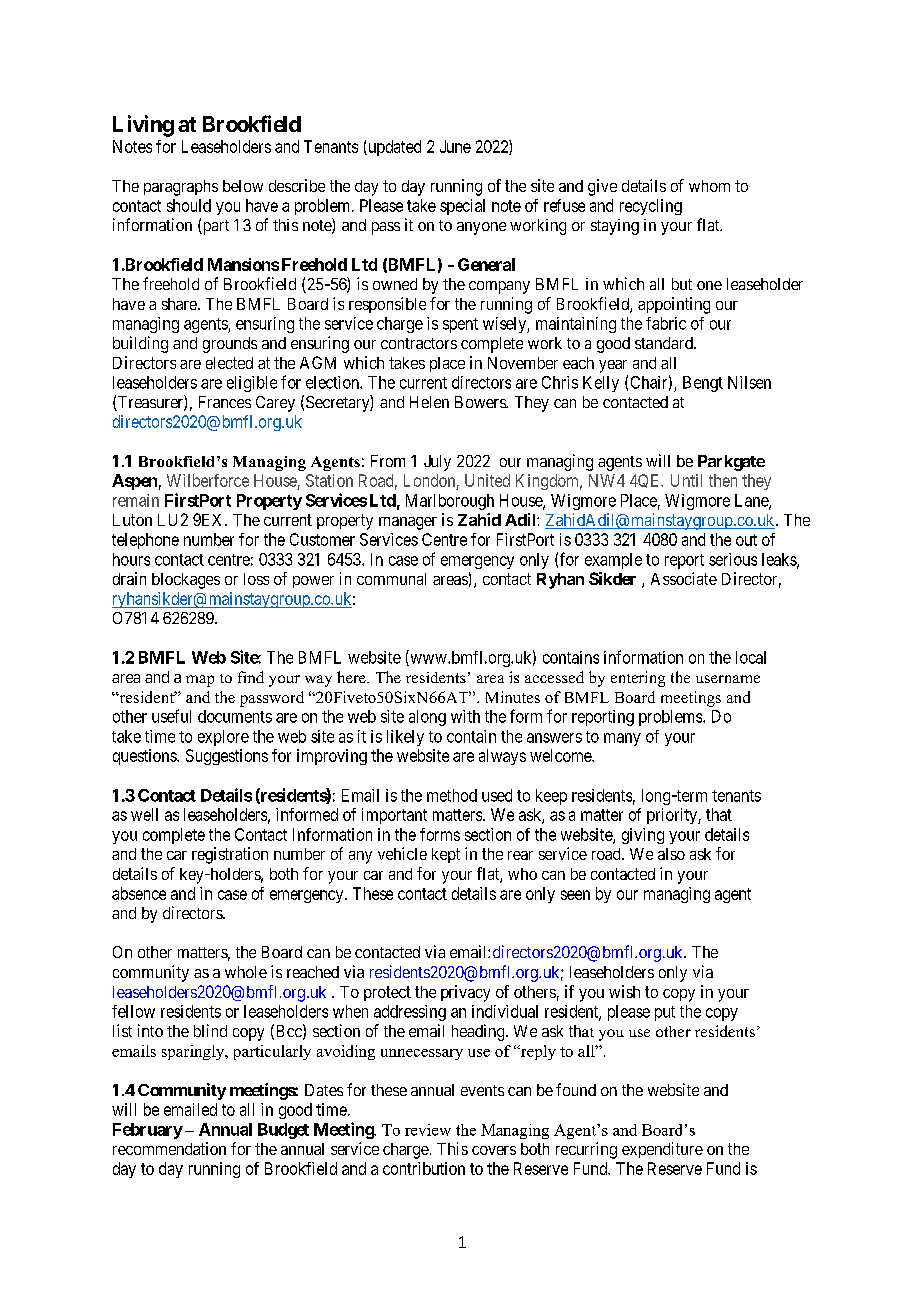 This page has height=1308, width=924. What do you see at coordinates (662, 1150) in the page?
I see `expenditure` at bounding box center [662, 1150].
